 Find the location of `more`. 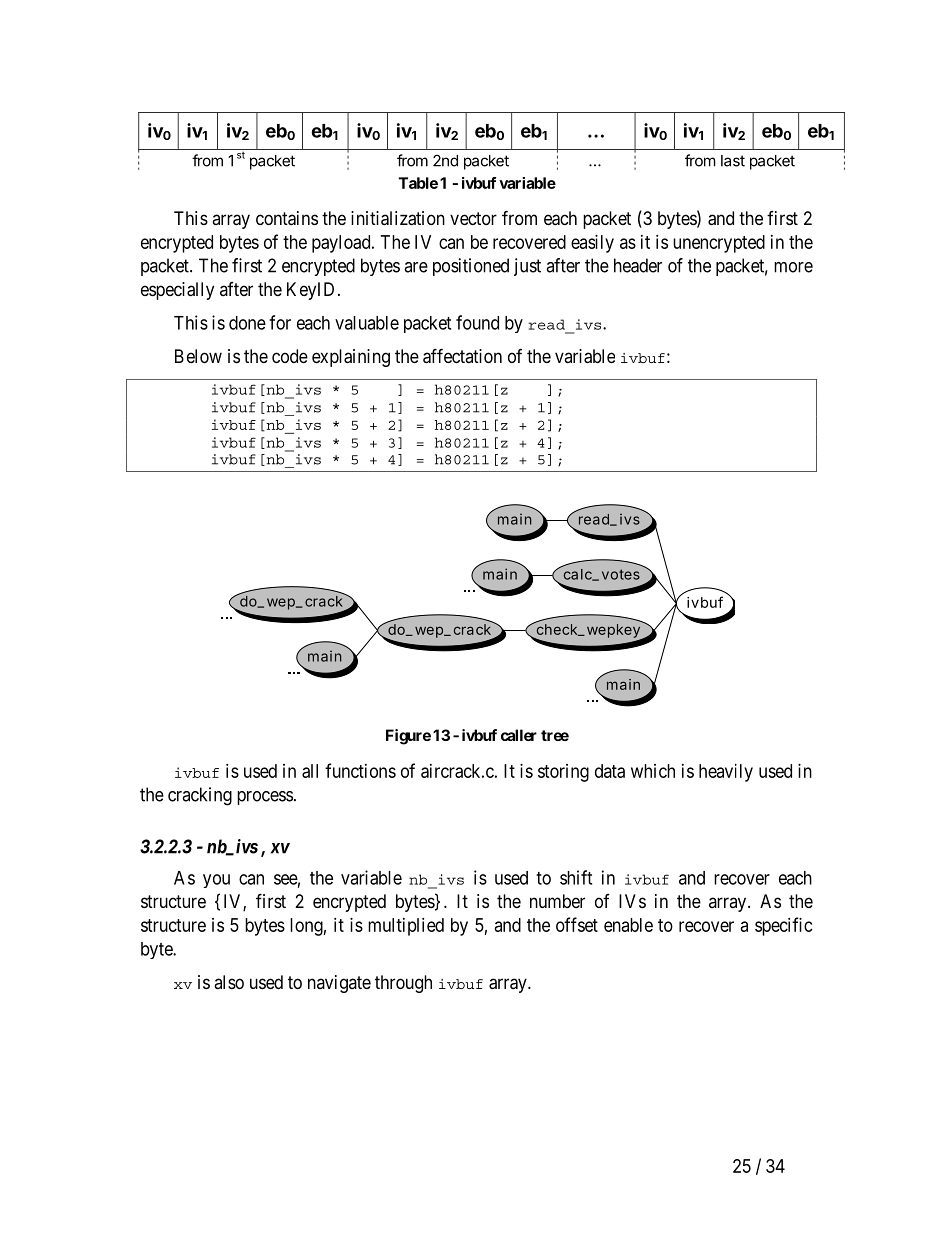

more is located at coordinates (793, 267).
